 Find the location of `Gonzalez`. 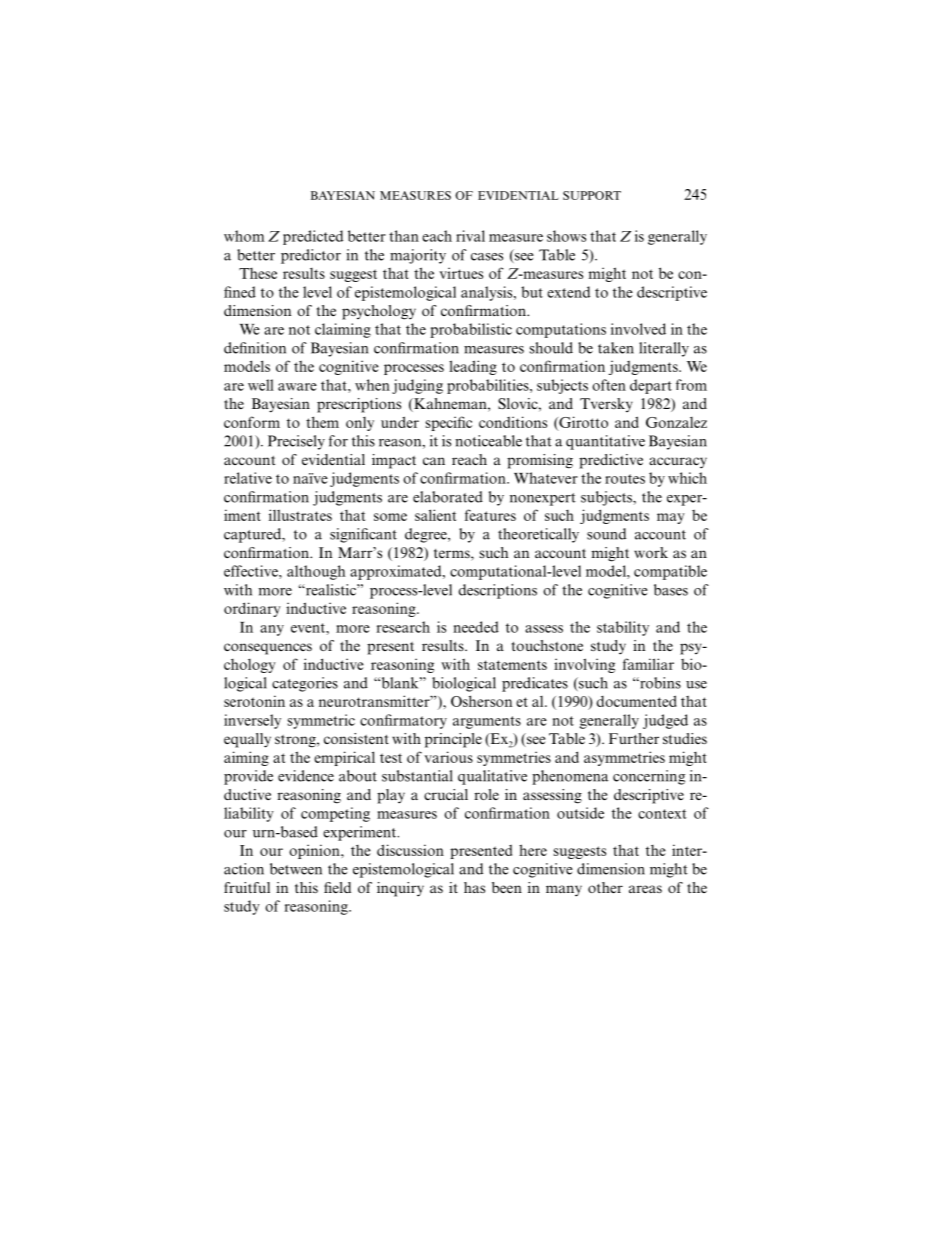

Gonzalez is located at coordinates (676, 422).
